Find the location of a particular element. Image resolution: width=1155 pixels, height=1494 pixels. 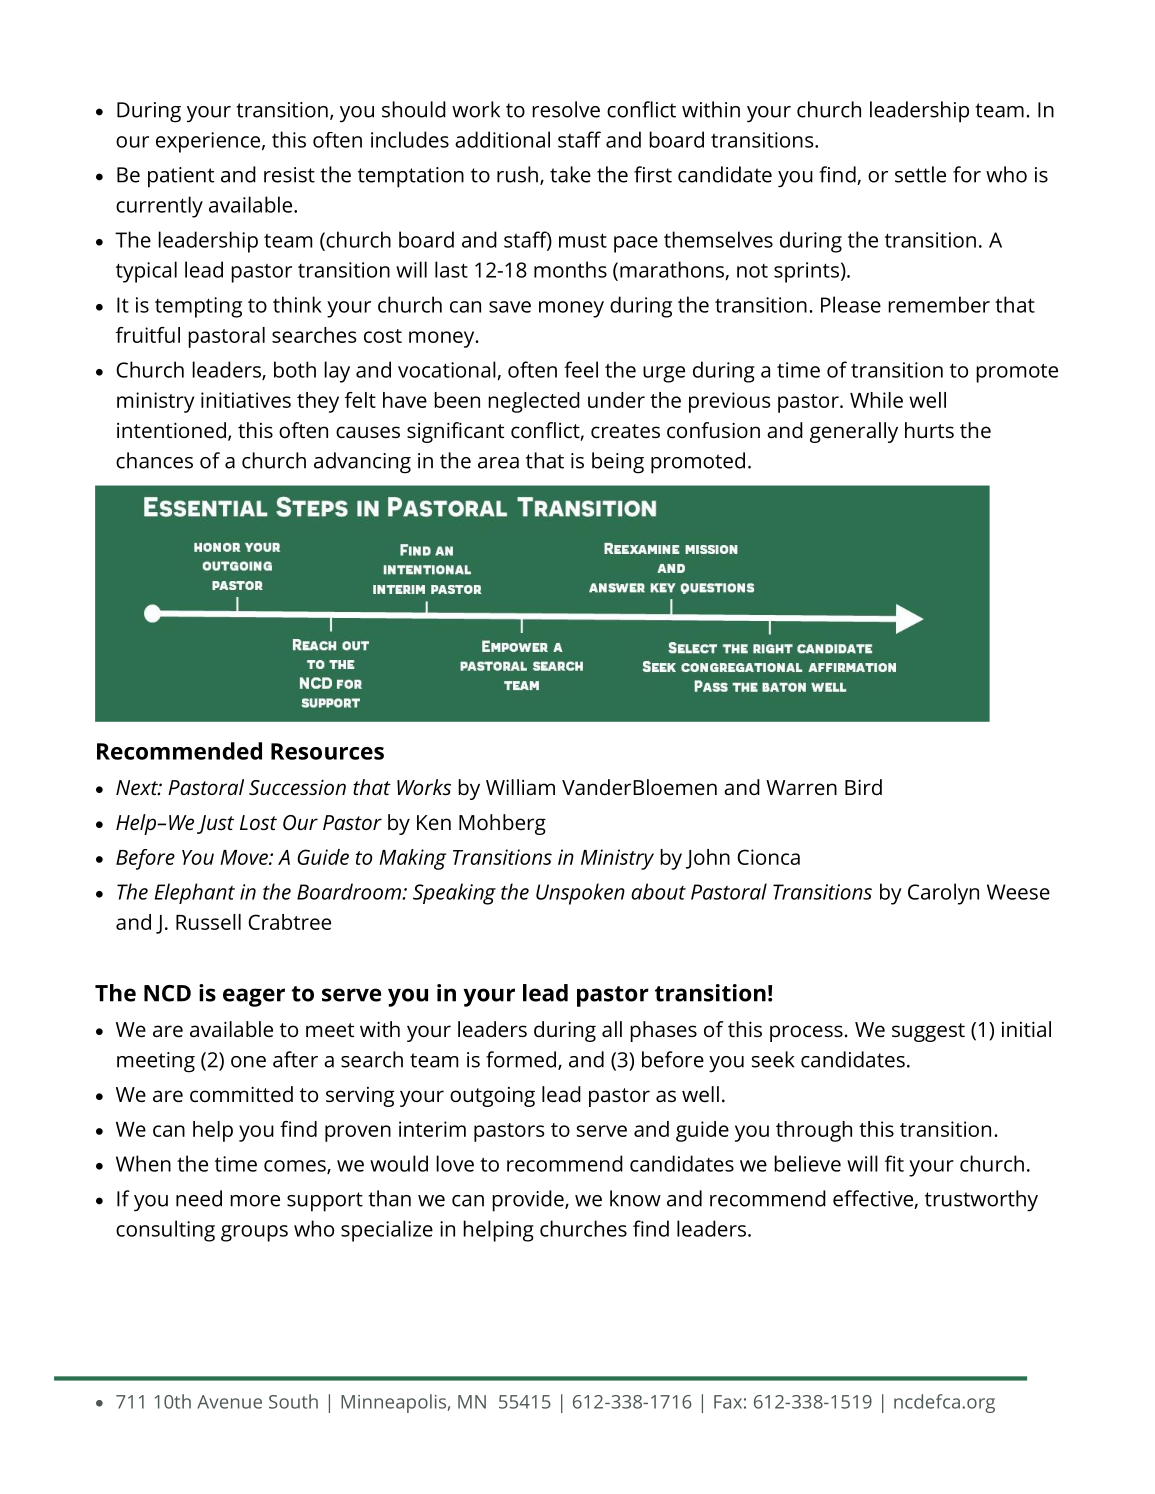

Avenue is located at coordinates (229, 1402).
